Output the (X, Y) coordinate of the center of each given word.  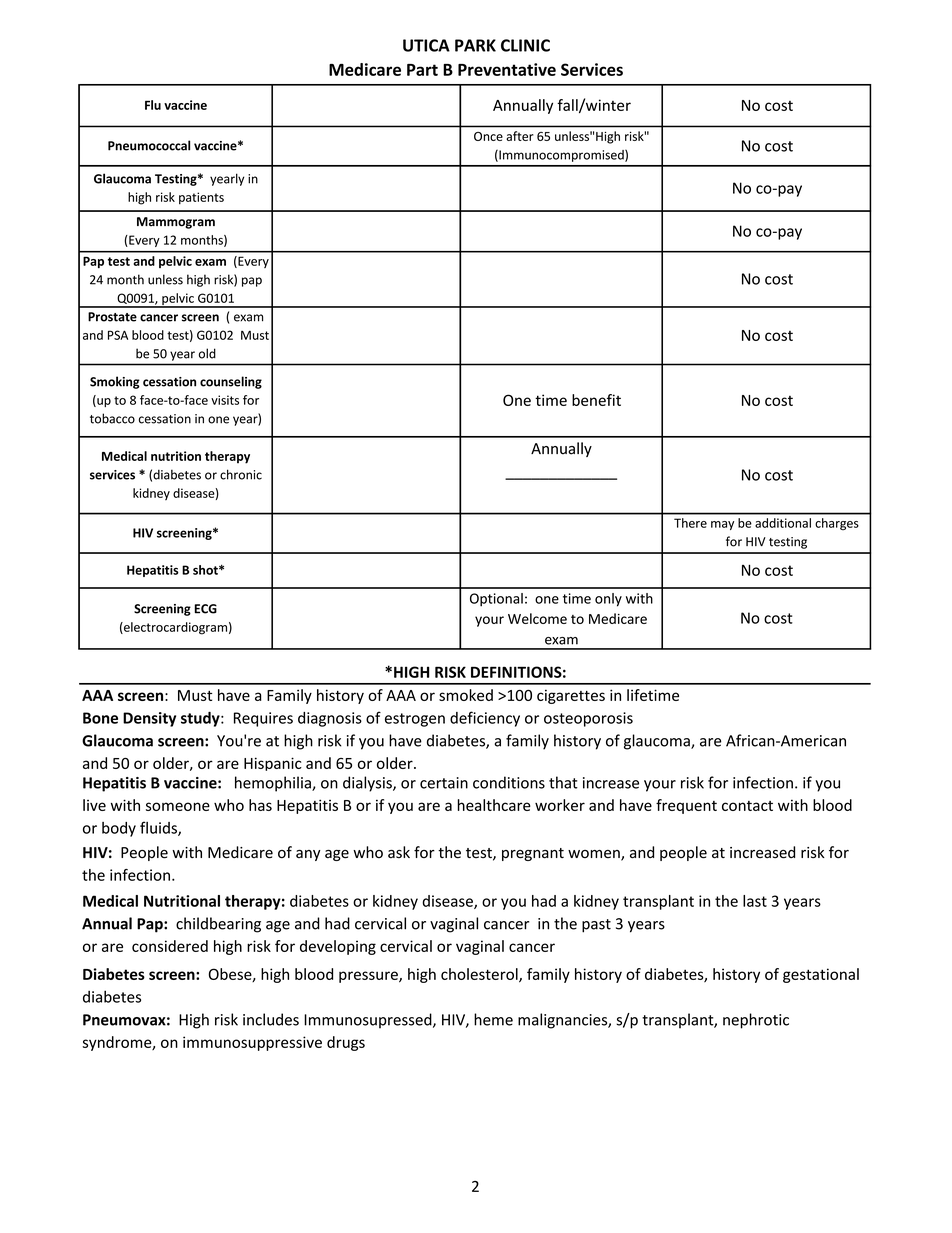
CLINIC (525, 45)
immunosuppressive (252, 1043)
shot (206, 570)
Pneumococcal (149, 145)
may (722, 525)
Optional (496, 600)
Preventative (507, 69)
